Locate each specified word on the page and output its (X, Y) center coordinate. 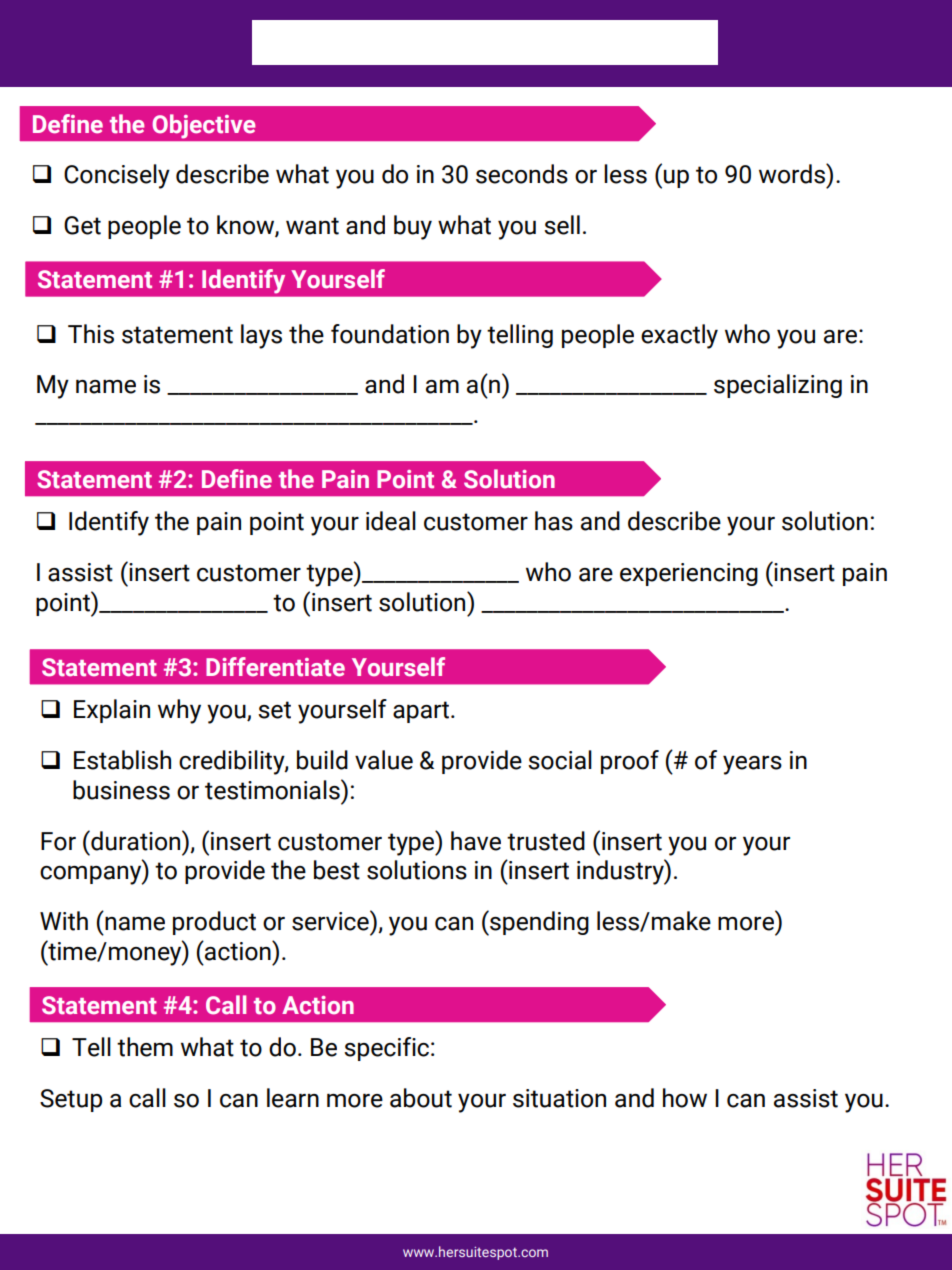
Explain (112, 711)
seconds (522, 174)
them (145, 1047)
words (793, 173)
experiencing (689, 574)
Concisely (117, 176)
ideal (391, 521)
